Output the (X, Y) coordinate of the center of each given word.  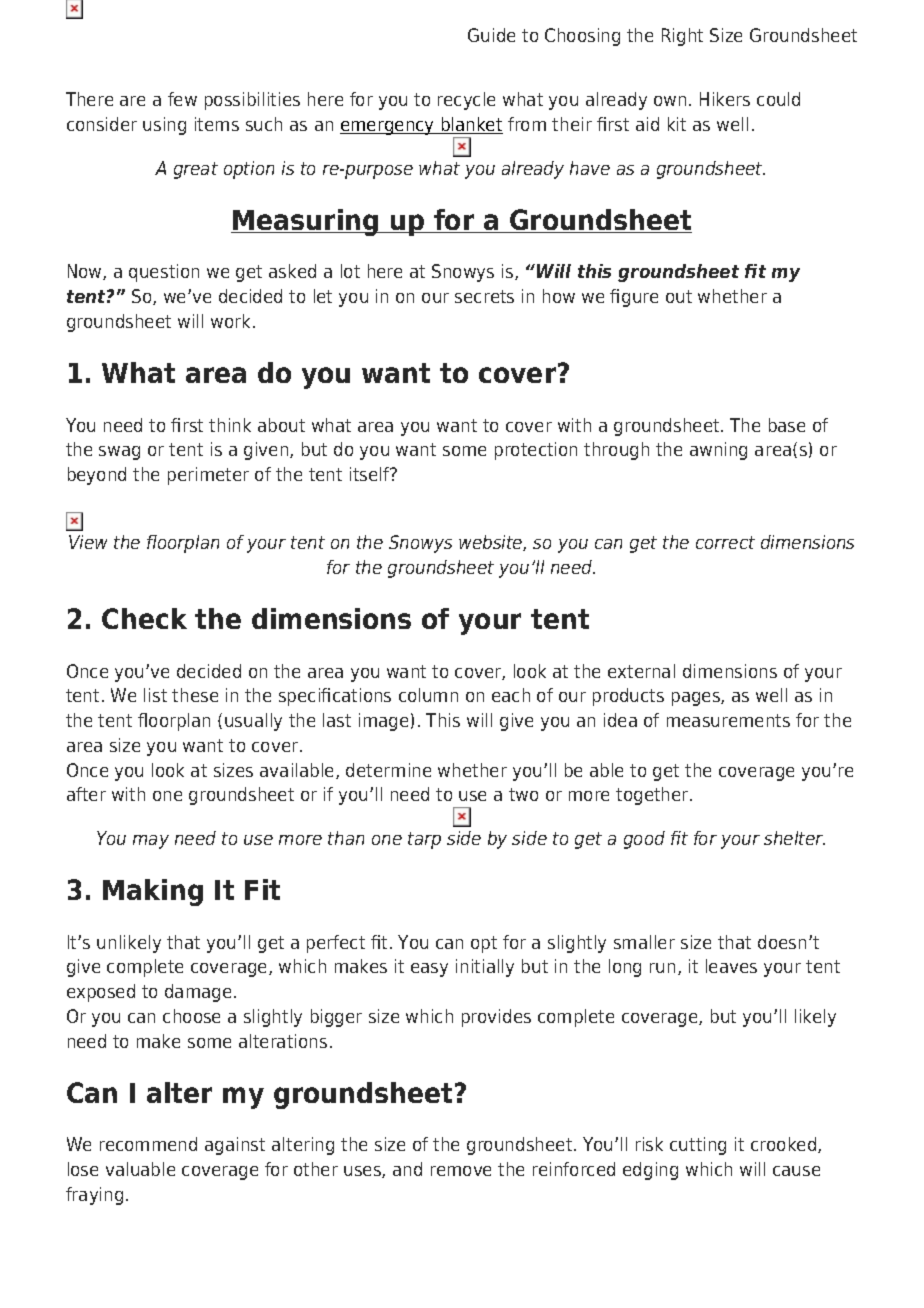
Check (144, 618)
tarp (424, 840)
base (787, 425)
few (182, 99)
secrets (484, 296)
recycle (466, 101)
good (644, 840)
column (428, 695)
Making (153, 892)
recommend (148, 1144)
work (232, 321)
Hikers (725, 99)
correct (725, 542)
